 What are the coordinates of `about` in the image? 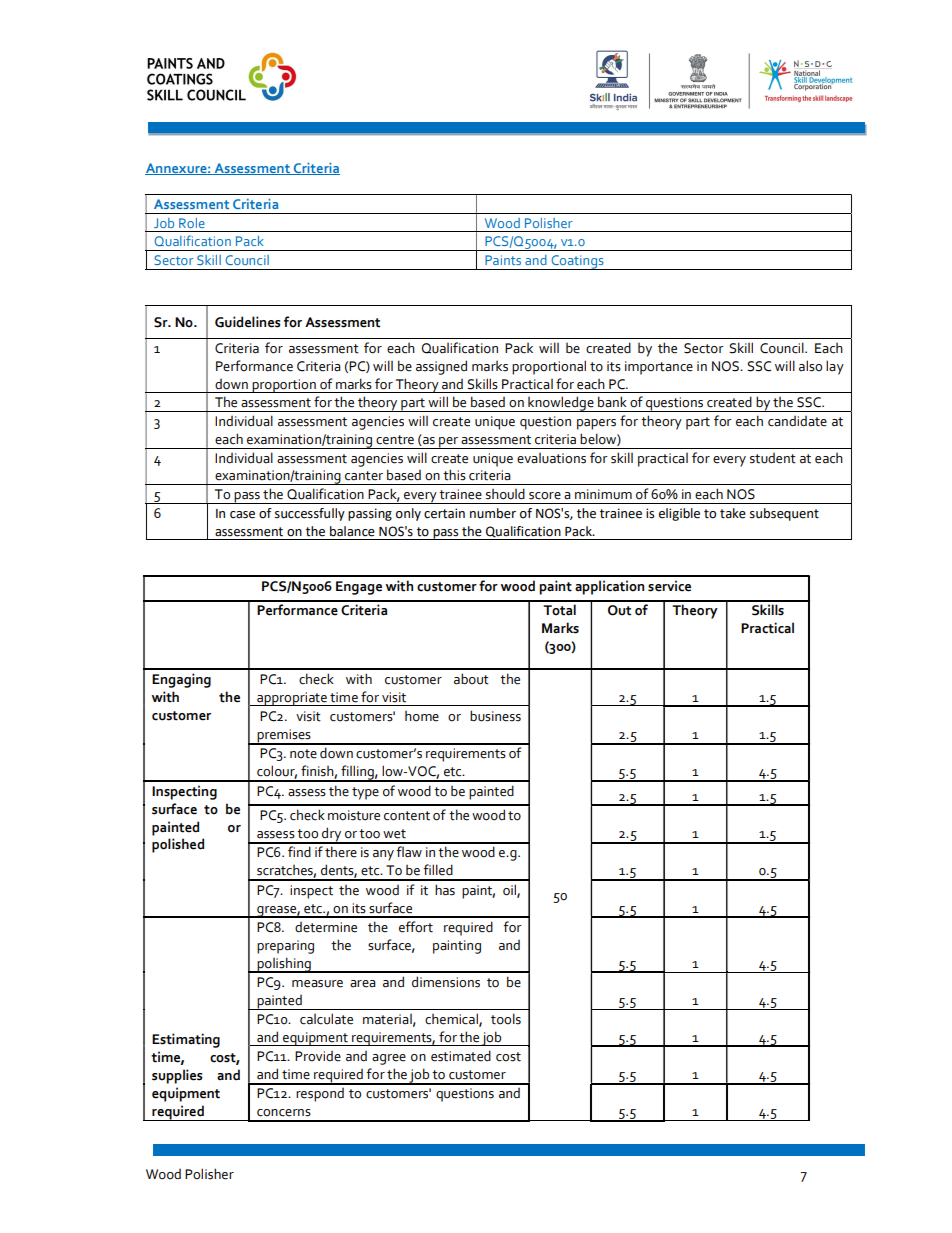 It's located at (471, 679).
